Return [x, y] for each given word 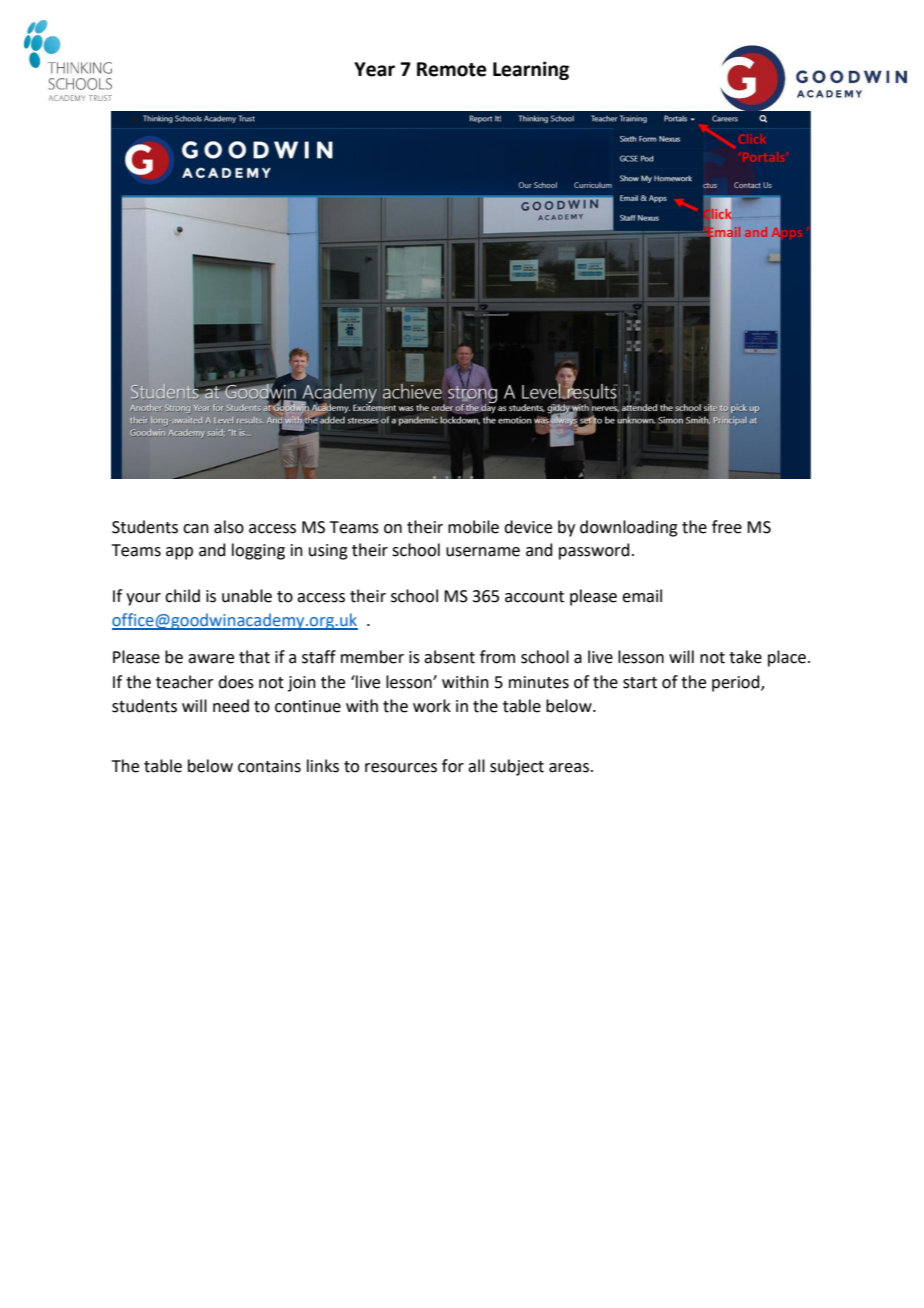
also [229, 527]
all [476, 766]
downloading [629, 528]
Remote [452, 69]
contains [269, 766]
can [196, 529]
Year [374, 69]
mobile [473, 527]
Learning [531, 70]
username [483, 552]
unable [247, 596]
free [727, 527]
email [642, 596]
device [528, 527]
